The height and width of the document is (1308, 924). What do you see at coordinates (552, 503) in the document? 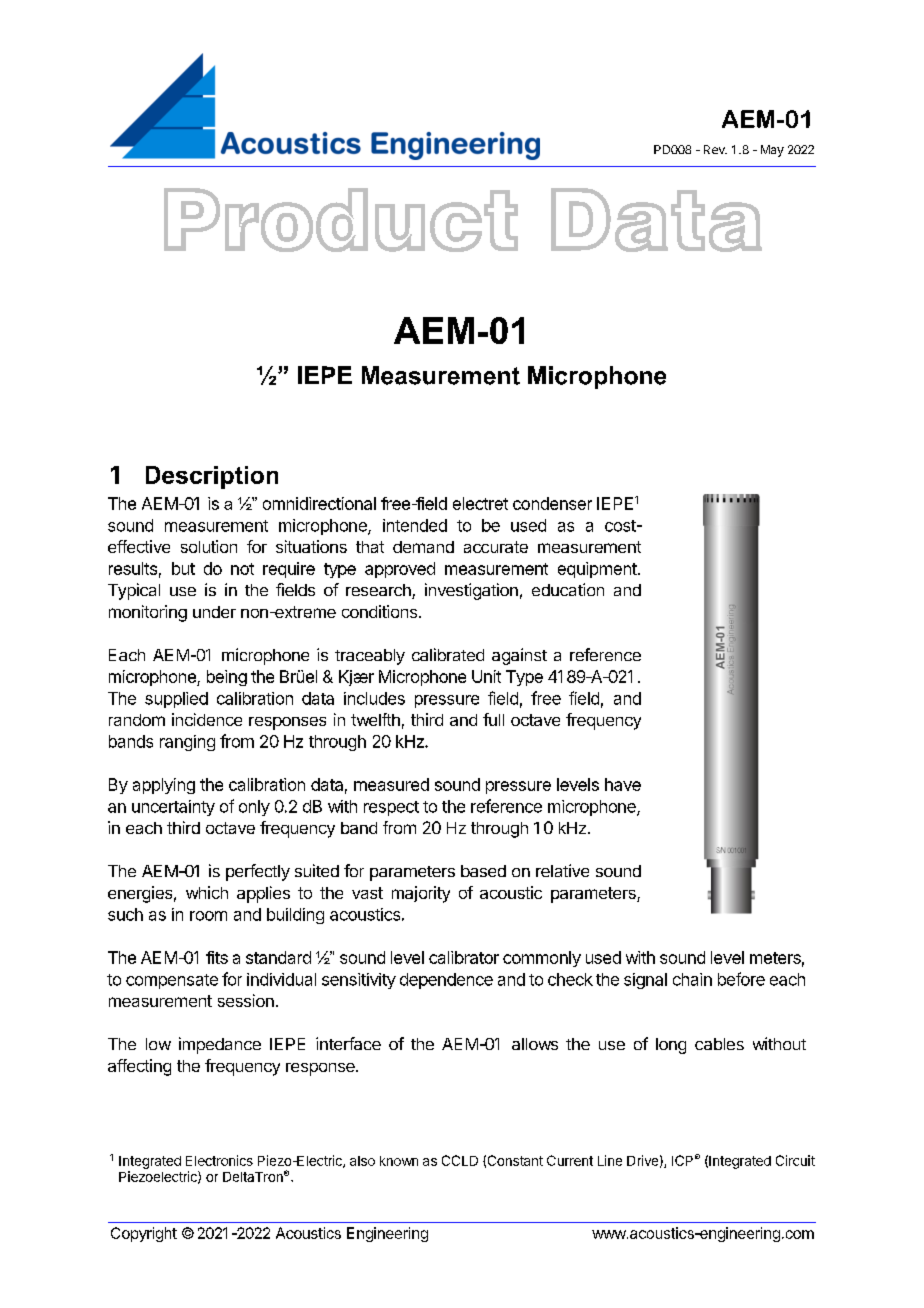
I see `condenser` at bounding box center [552, 503].
